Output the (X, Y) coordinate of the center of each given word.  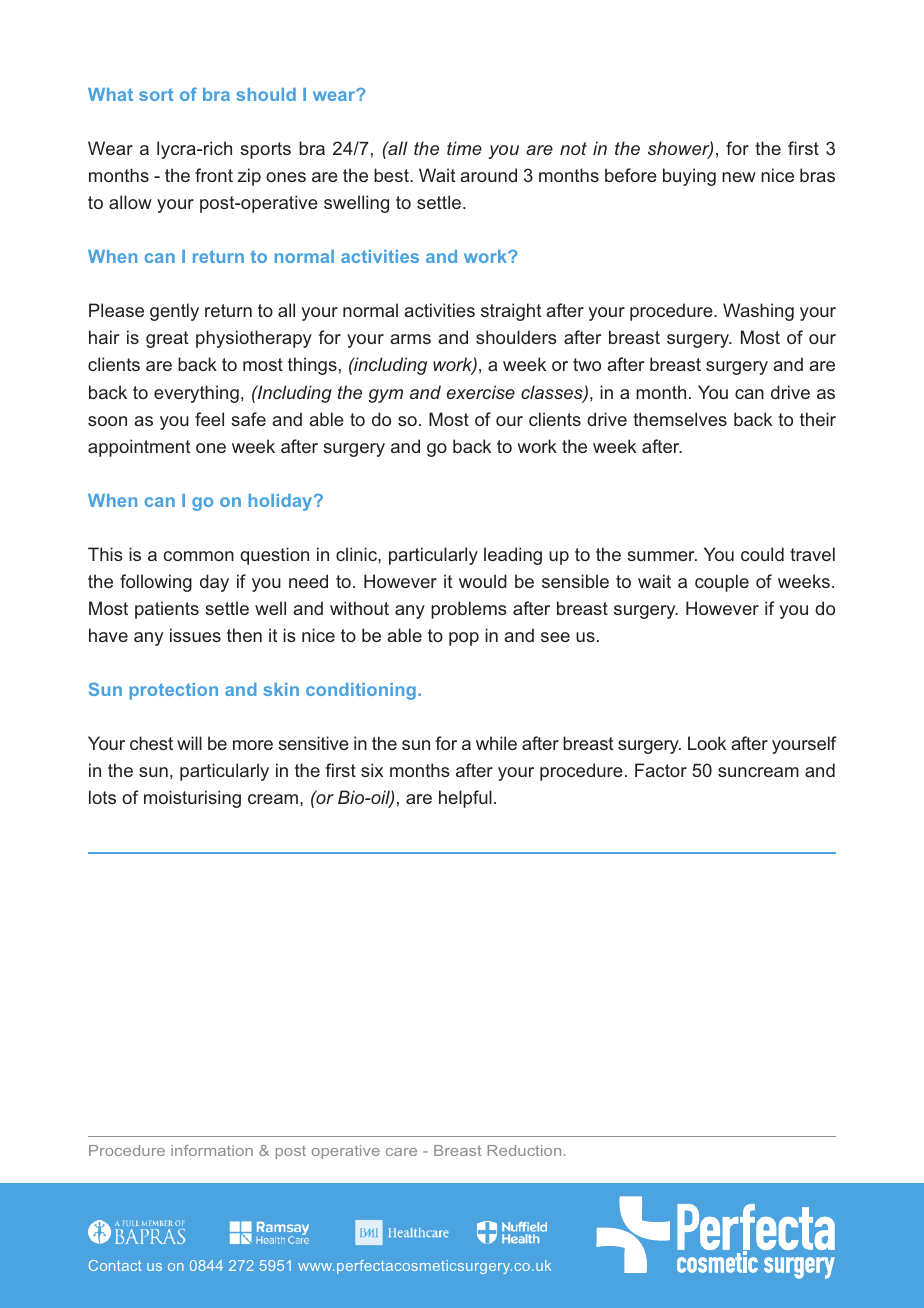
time (464, 148)
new (739, 177)
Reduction (524, 1150)
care (401, 1152)
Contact (115, 1265)
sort (156, 94)
